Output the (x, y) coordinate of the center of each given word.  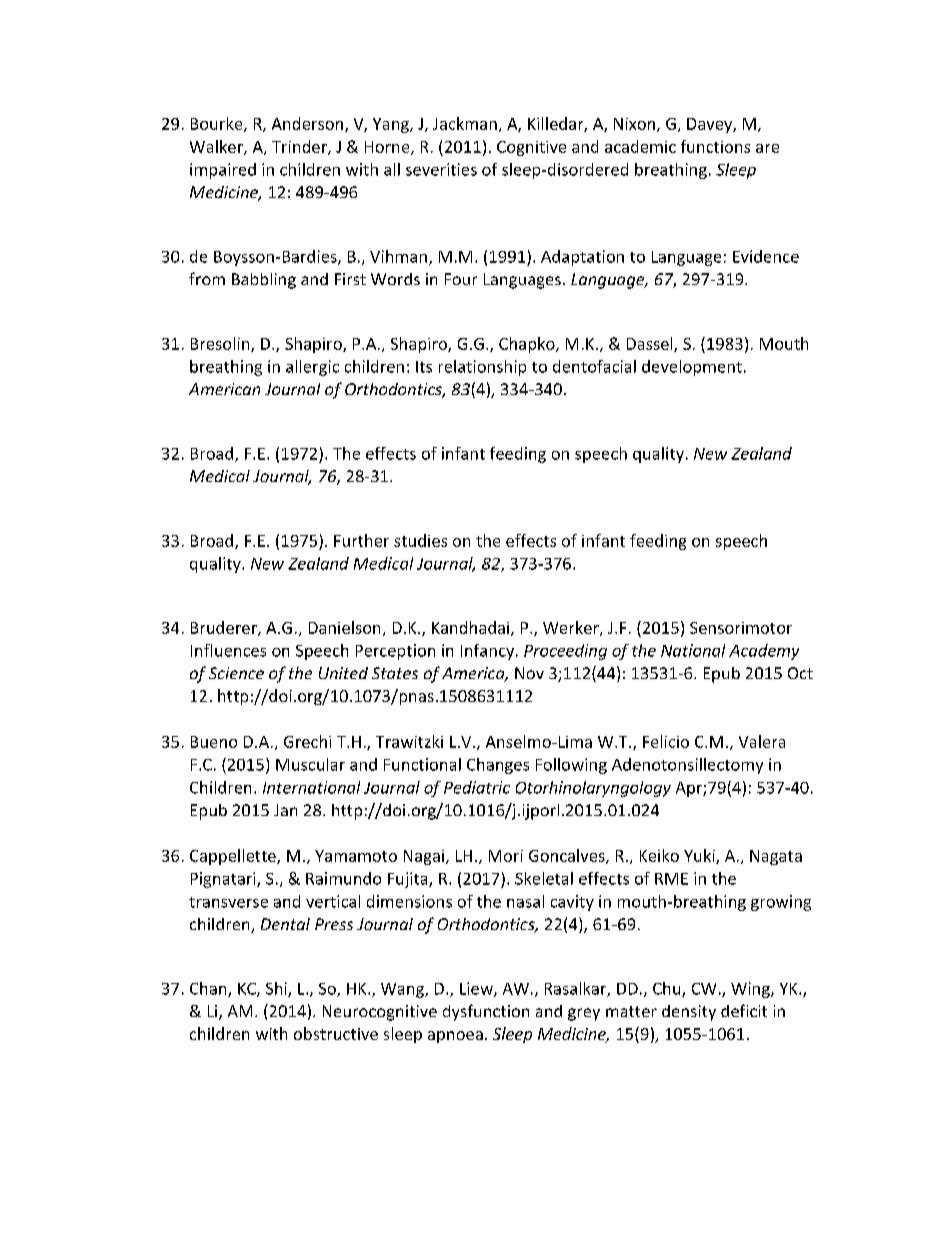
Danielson (344, 627)
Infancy (489, 652)
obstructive (336, 1033)
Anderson (307, 123)
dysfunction (486, 1012)
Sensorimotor (741, 628)
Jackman (465, 123)
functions (715, 146)
